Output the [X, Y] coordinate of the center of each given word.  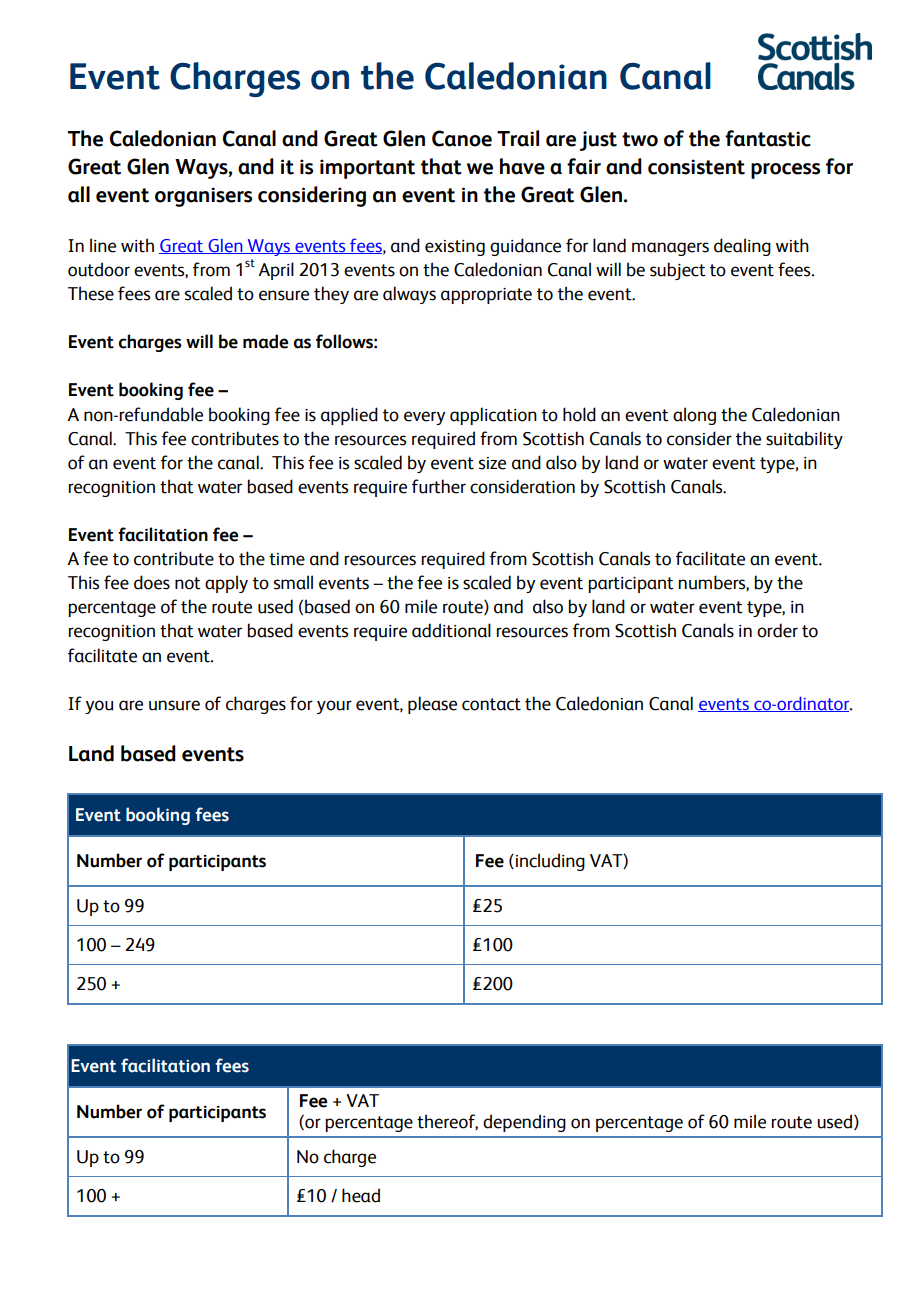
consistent [696, 167]
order [777, 630]
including [549, 862]
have [522, 166]
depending [524, 1123]
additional [451, 630]
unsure [174, 705]
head [361, 1195]
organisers [203, 197]
